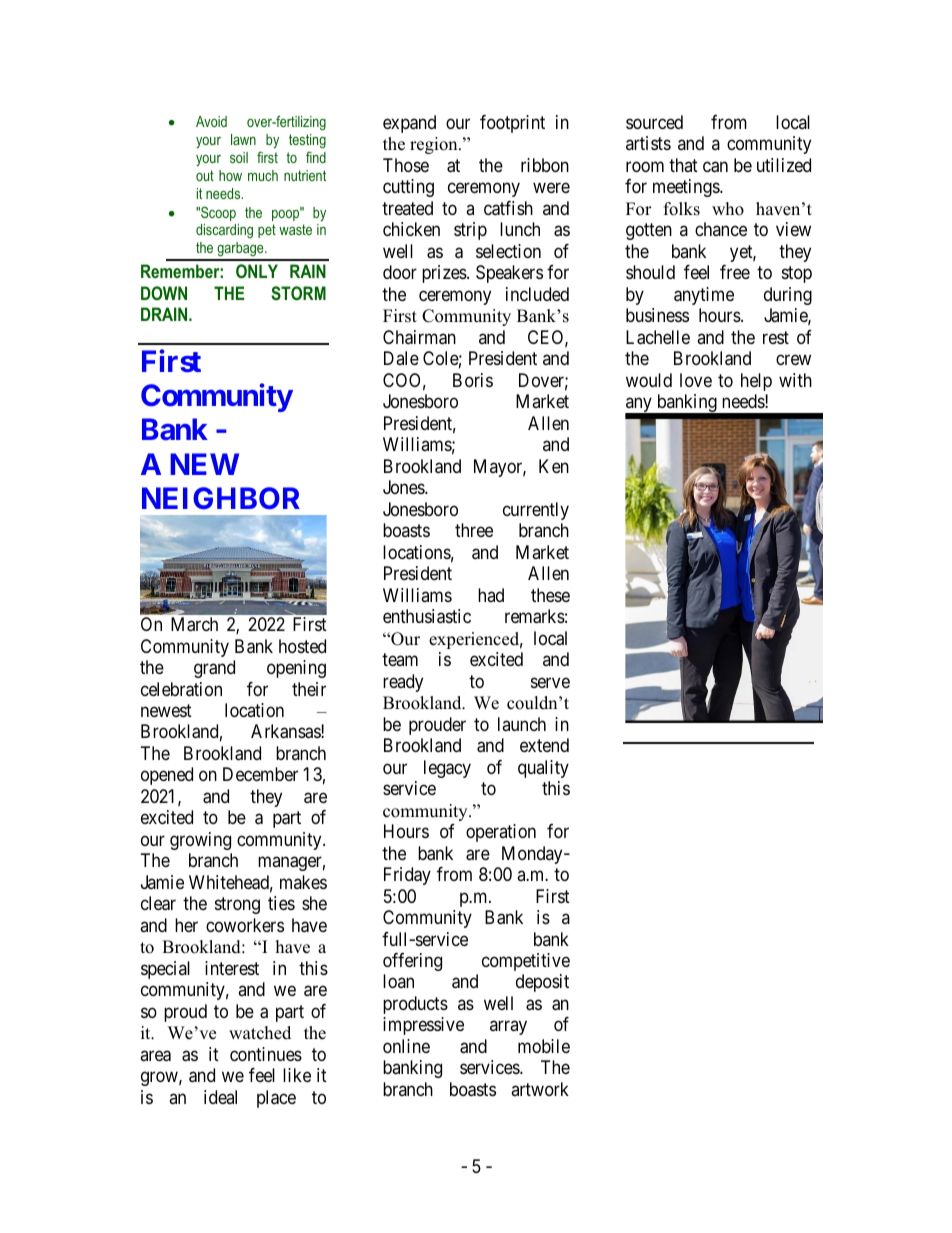 The height and width of the screenshot is (1233, 952). What do you see at coordinates (239, 157) in the screenshot?
I see `soil` at bounding box center [239, 157].
